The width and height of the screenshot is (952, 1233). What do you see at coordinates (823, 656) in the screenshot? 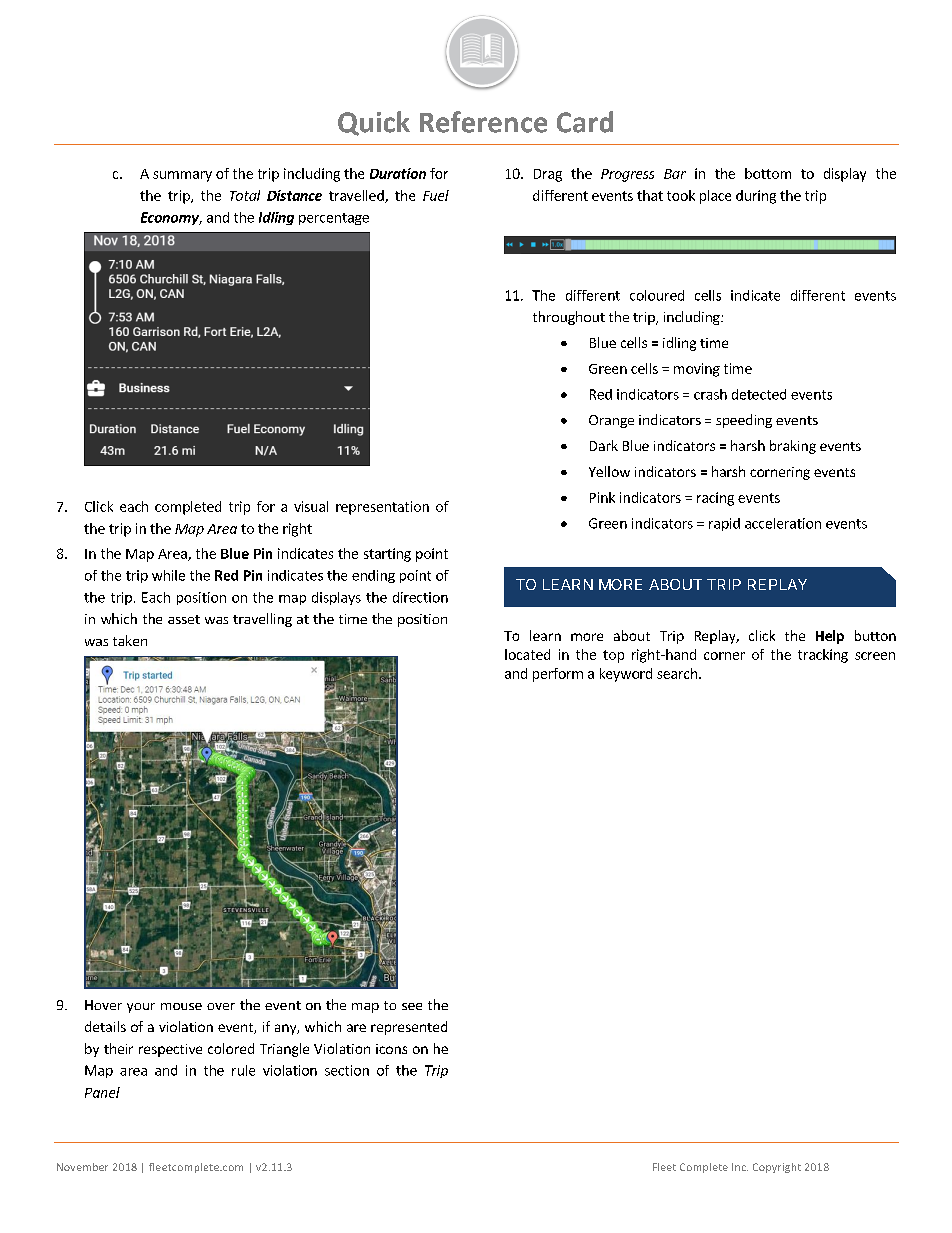
I see `tracking` at bounding box center [823, 656].
